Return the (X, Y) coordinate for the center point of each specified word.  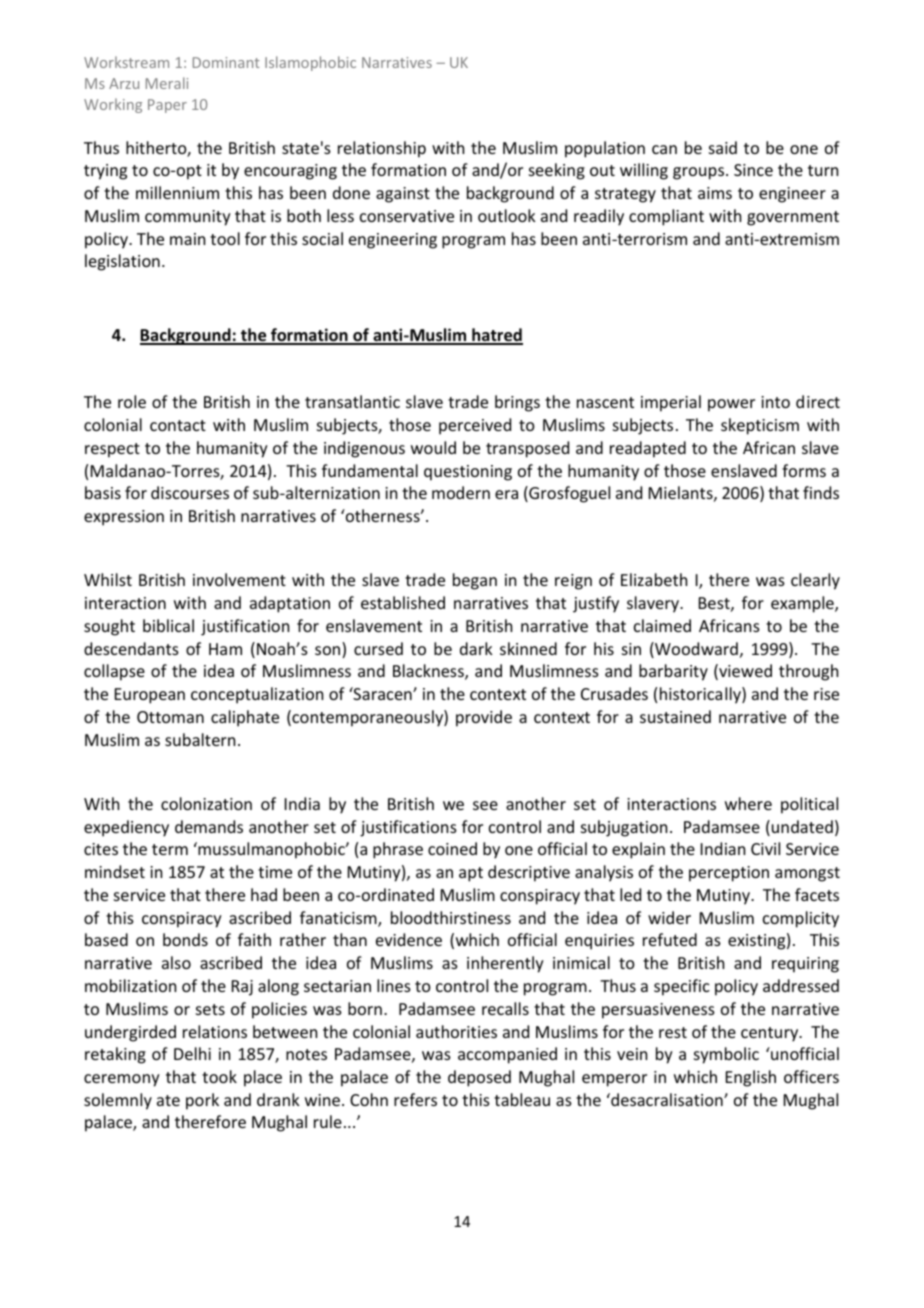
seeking (557, 171)
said (723, 147)
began (475, 581)
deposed (479, 1078)
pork (202, 1101)
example (803, 604)
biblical (168, 625)
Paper (167, 106)
